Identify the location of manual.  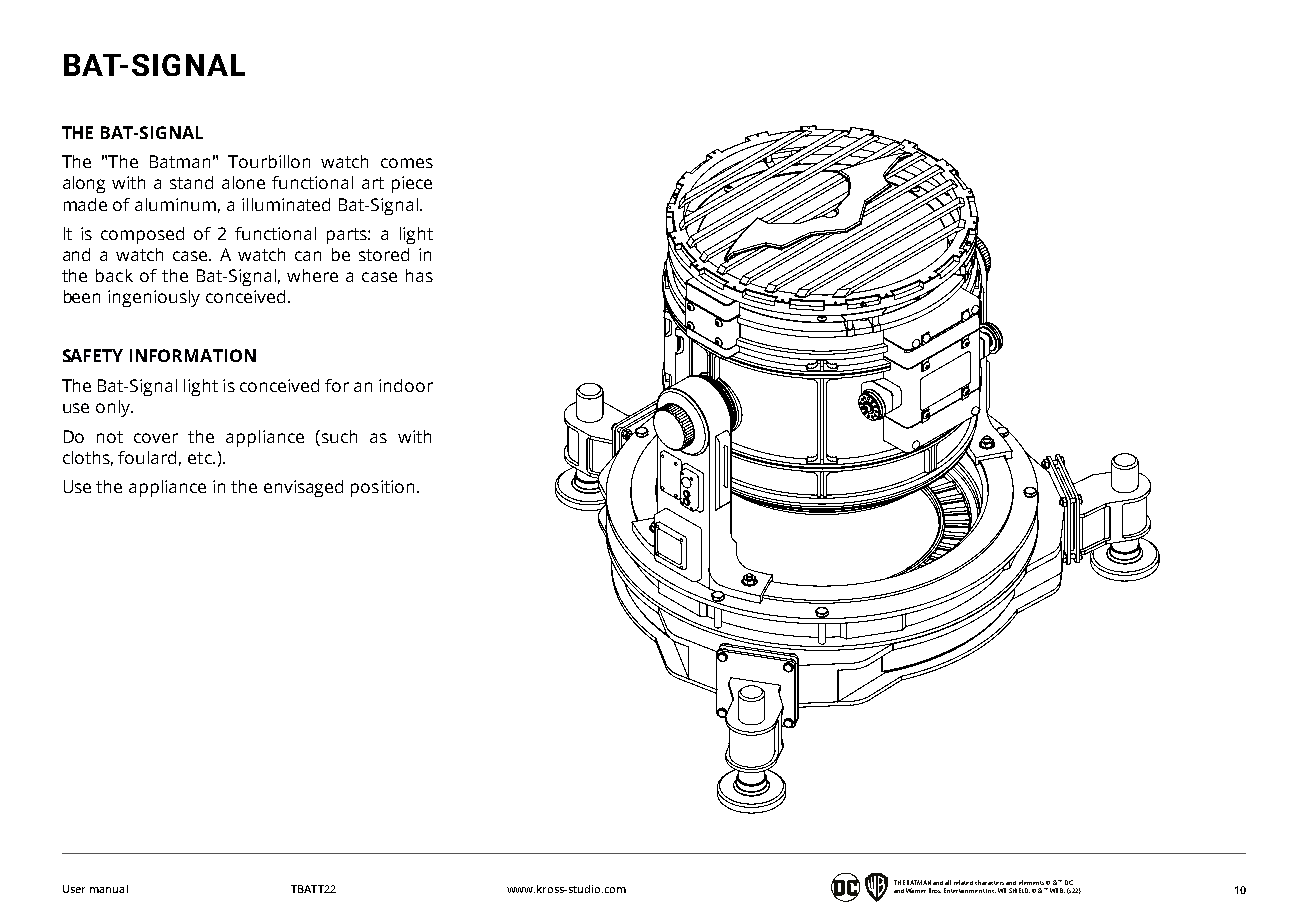
(109, 889).
